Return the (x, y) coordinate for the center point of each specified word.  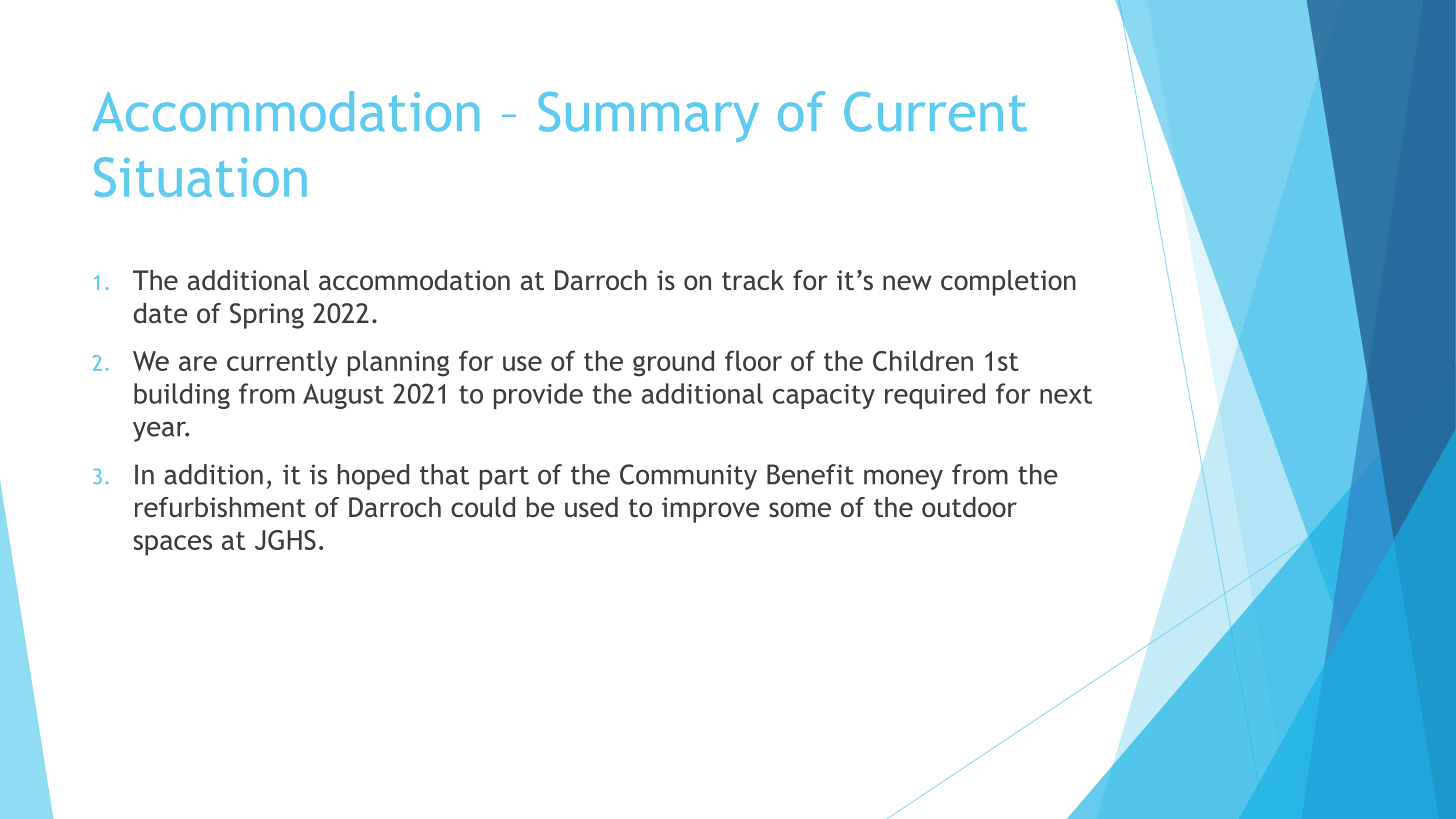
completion (1008, 283)
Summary (649, 117)
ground (673, 363)
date (160, 313)
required (935, 396)
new (907, 282)
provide (538, 396)
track (753, 280)
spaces (173, 545)
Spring (267, 316)
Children (923, 360)
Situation (200, 177)
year (161, 431)
